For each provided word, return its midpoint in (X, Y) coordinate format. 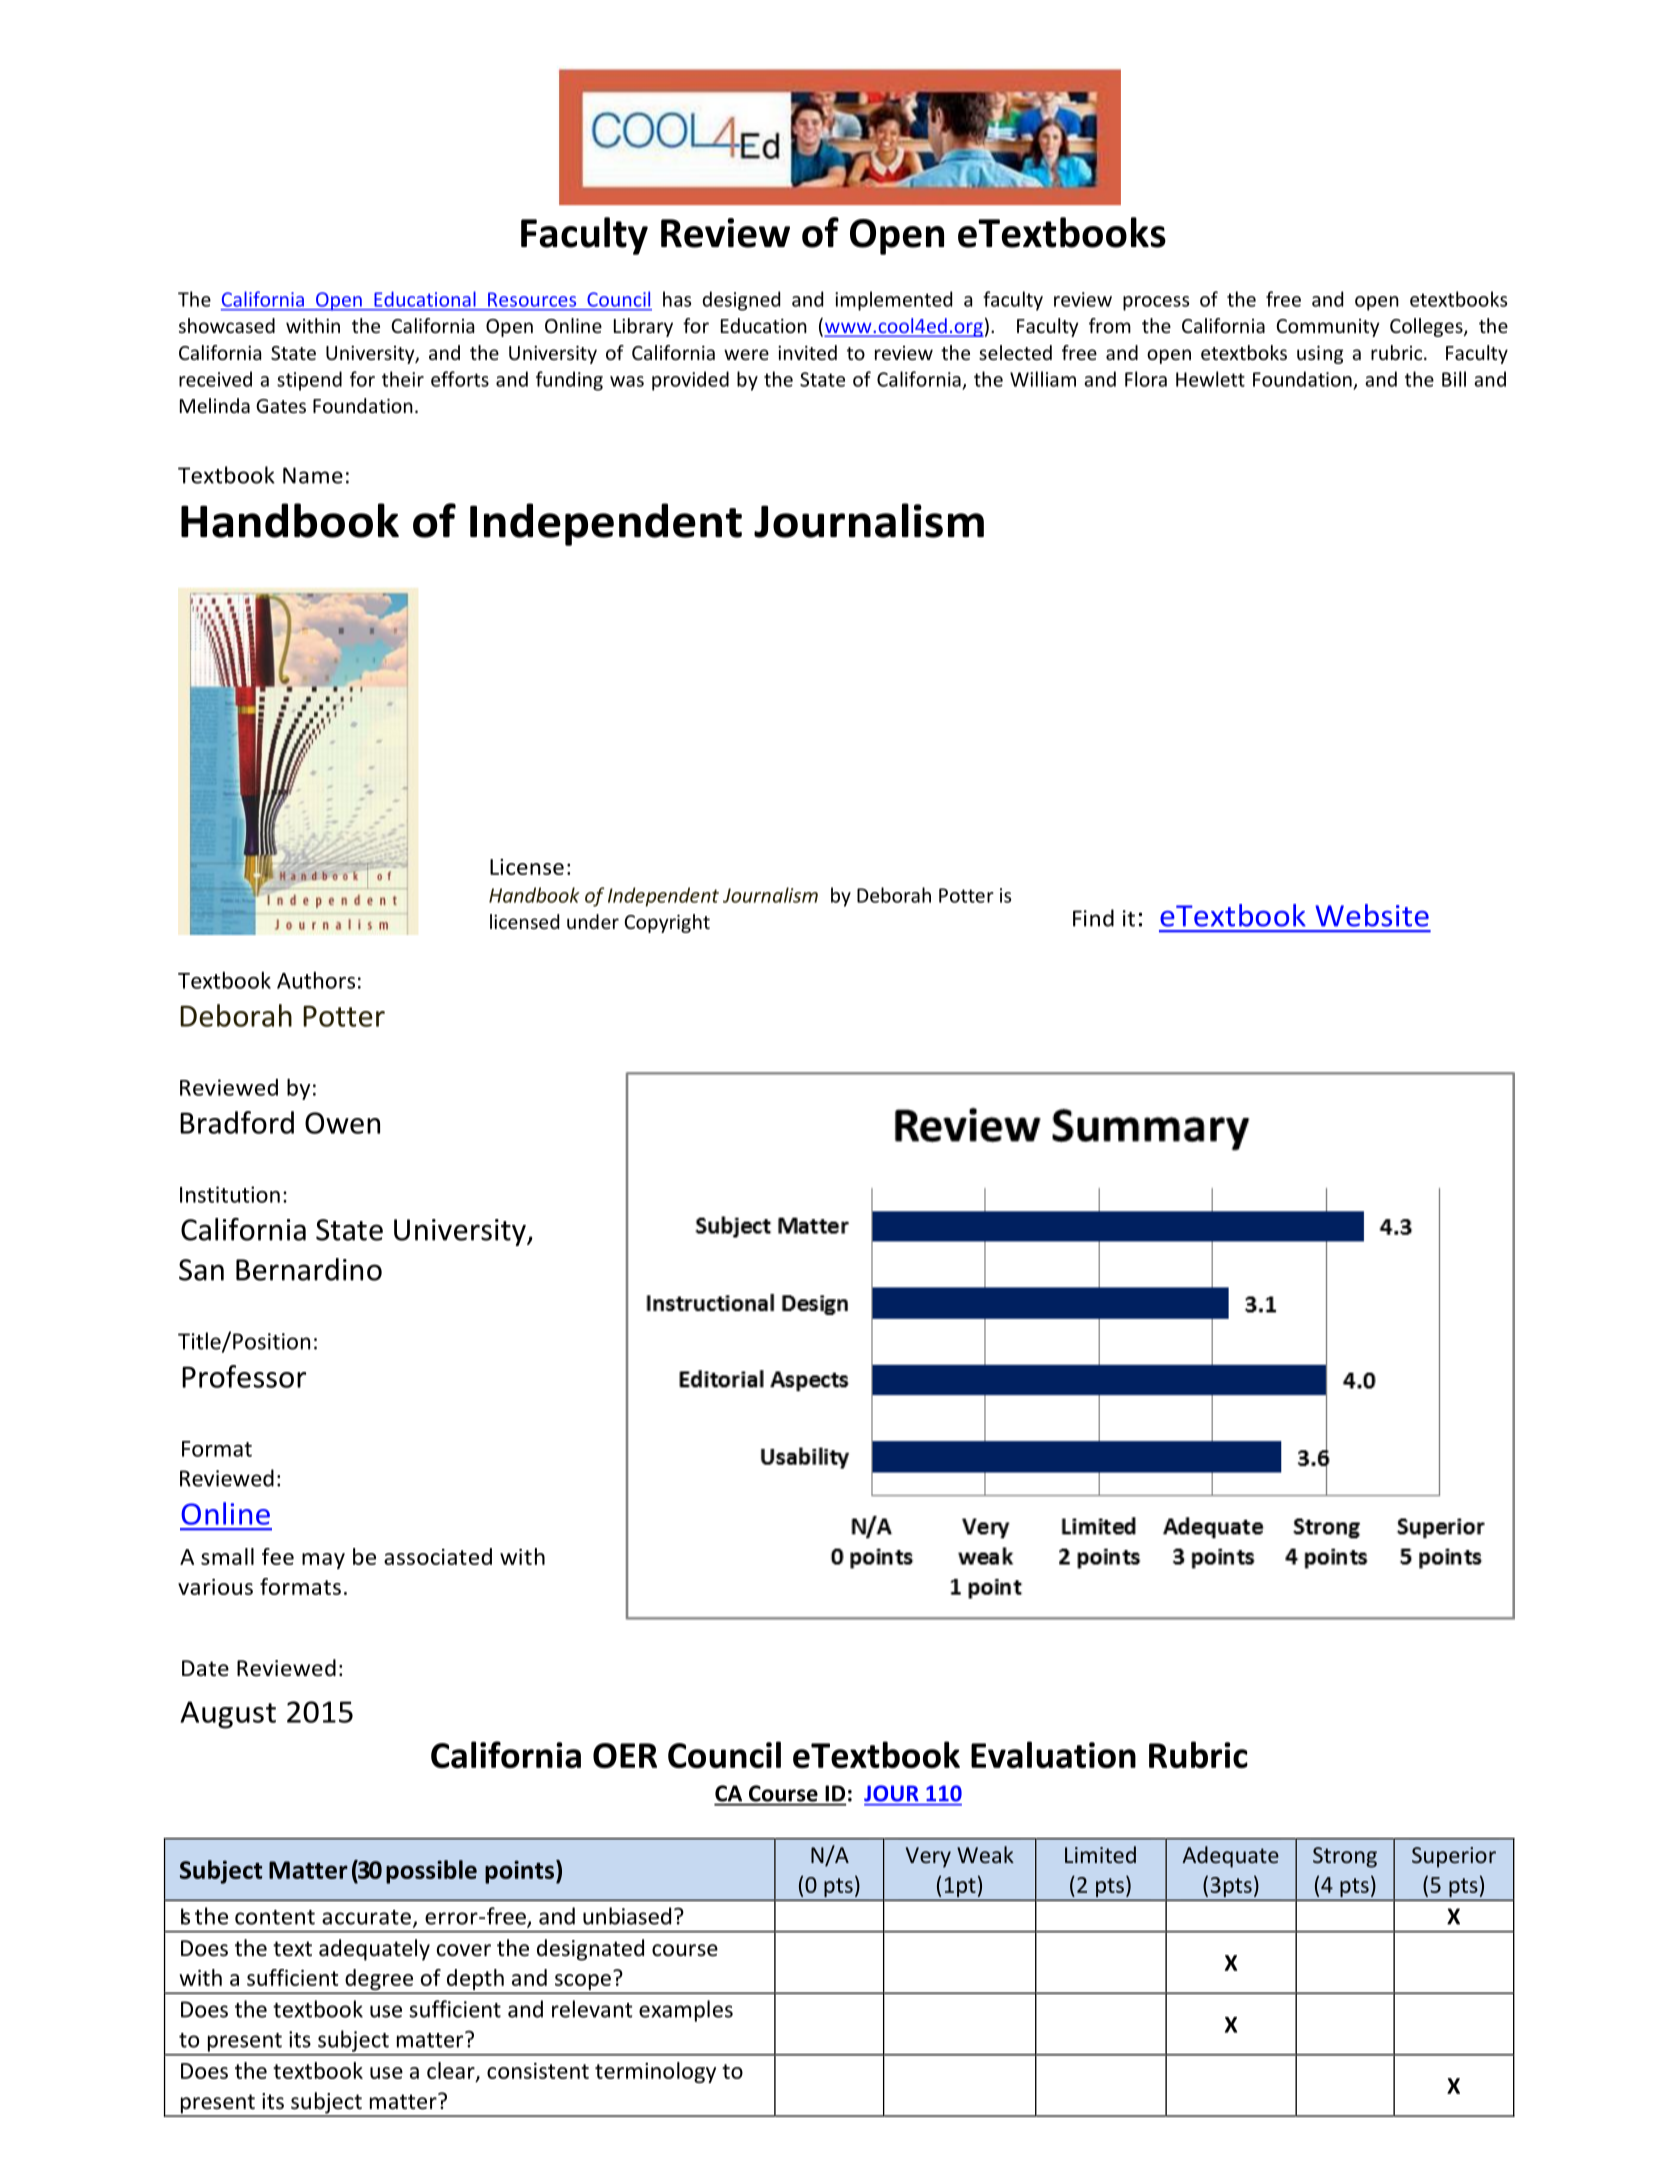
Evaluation (1053, 1754)
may (323, 1561)
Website (1372, 915)
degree (379, 1981)
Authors (316, 980)
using (1320, 354)
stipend (309, 381)
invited (807, 352)
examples (686, 2011)
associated (438, 1556)
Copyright (667, 923)
